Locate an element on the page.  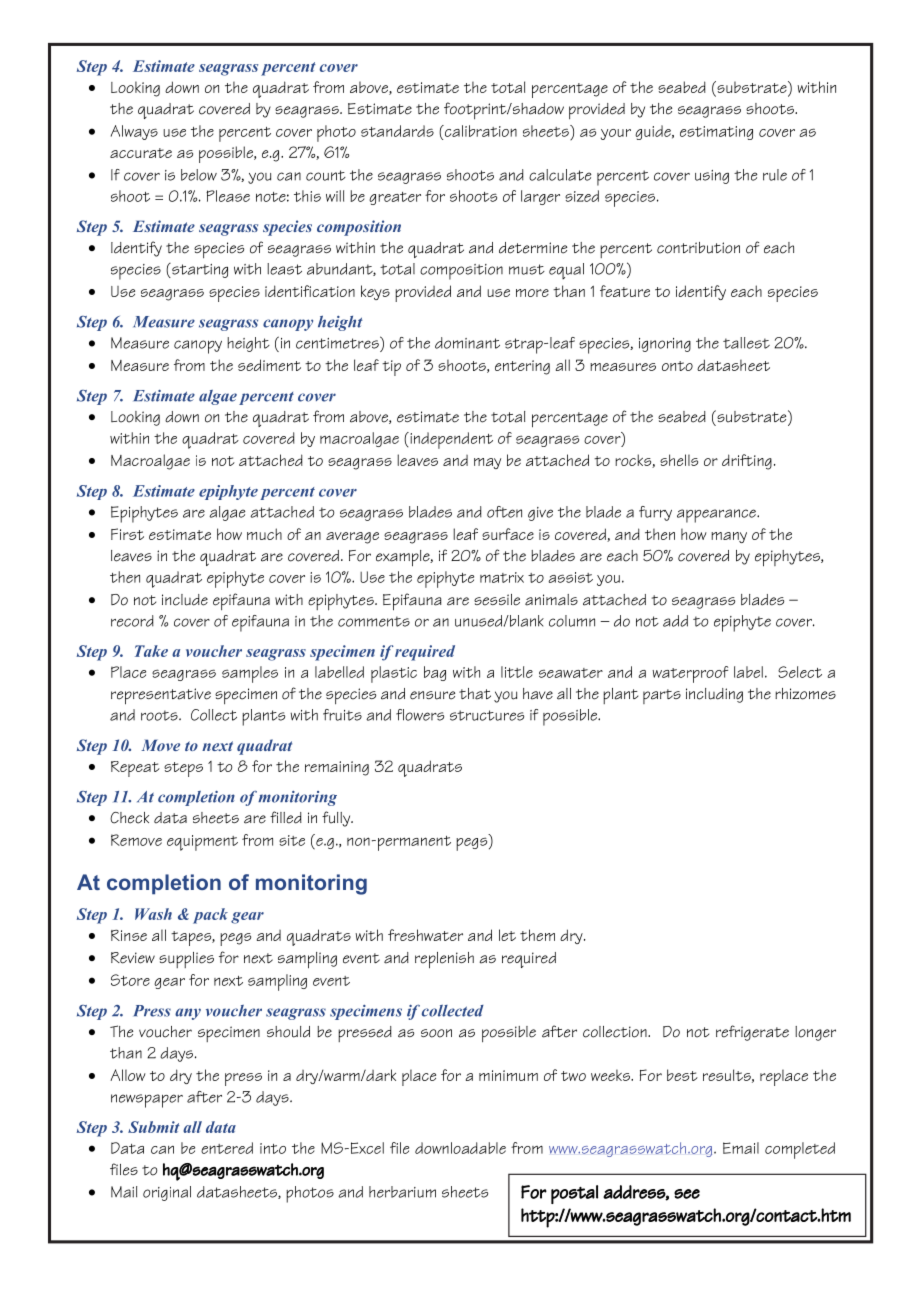
using is located at coordinates (712, 177).
